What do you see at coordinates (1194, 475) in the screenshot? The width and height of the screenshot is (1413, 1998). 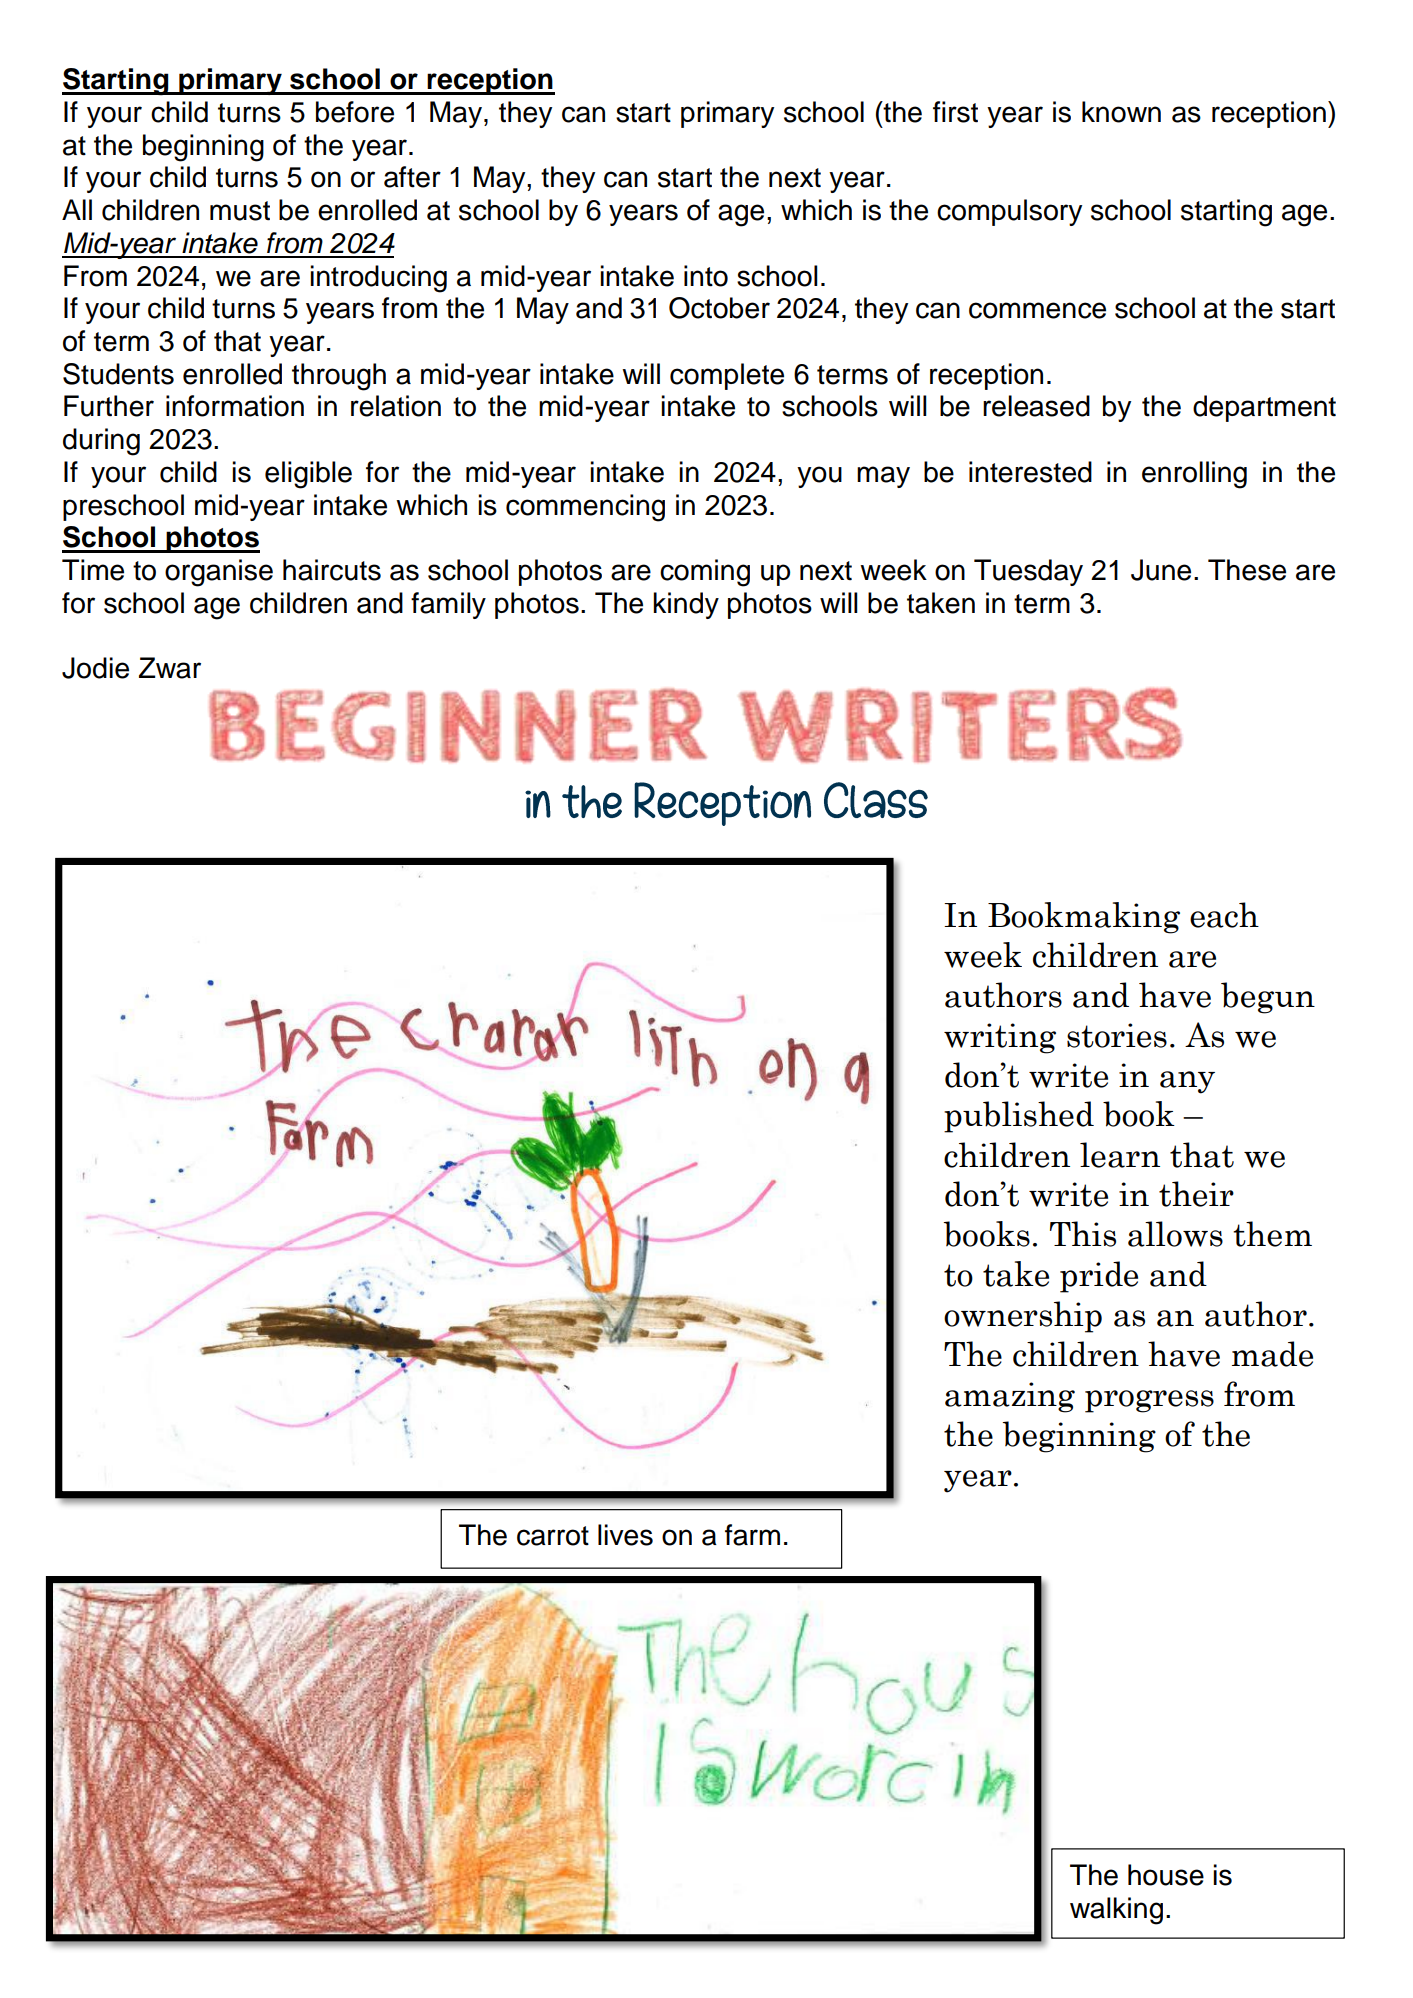 I see `enrolling` at bounding box center [1194, 475].
